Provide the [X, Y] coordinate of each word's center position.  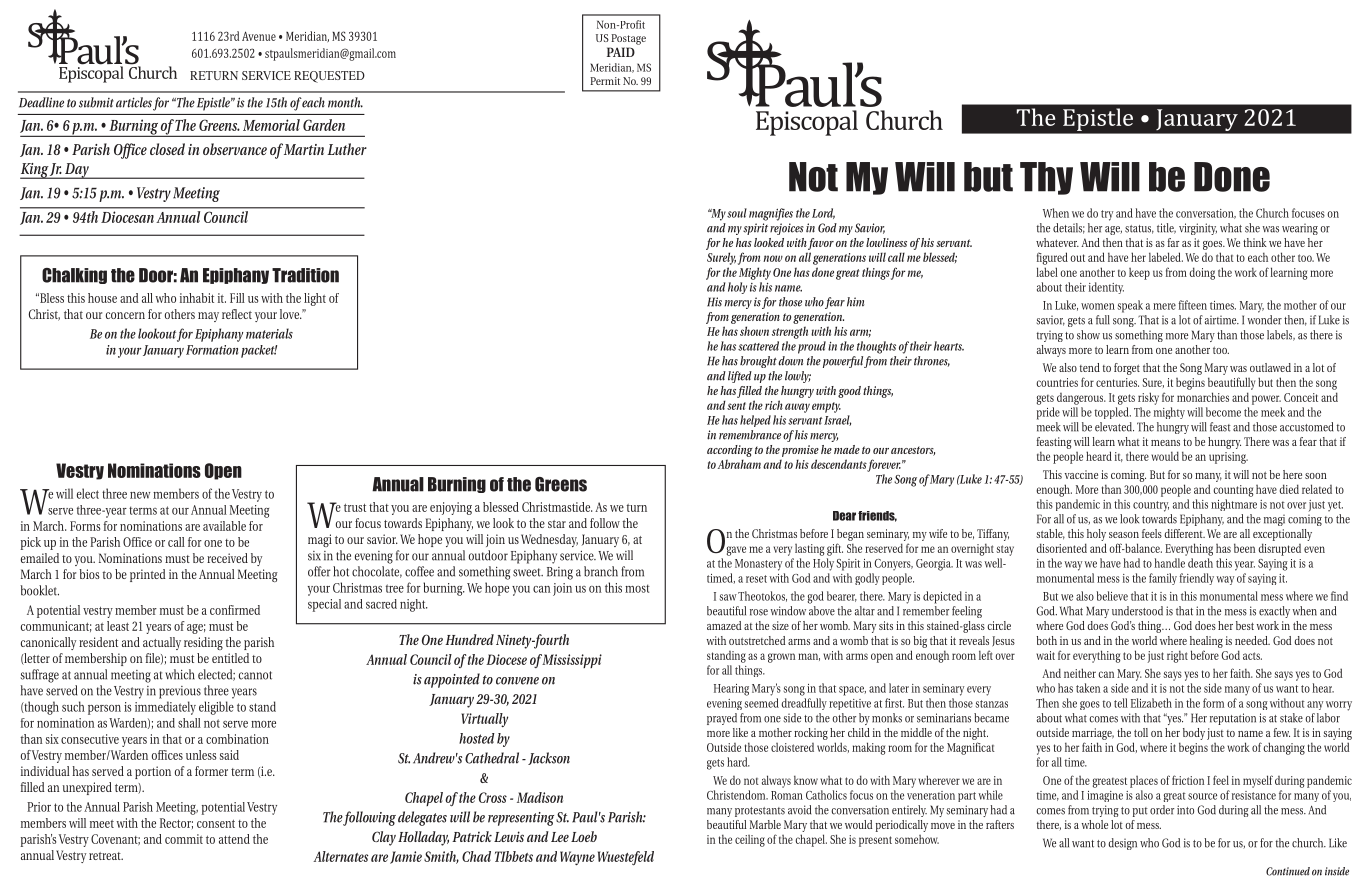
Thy [1046, 178]
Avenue [259, 36]
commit [184, 839]
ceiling [750, 841]
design [1122, 844]
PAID [621, 52]
